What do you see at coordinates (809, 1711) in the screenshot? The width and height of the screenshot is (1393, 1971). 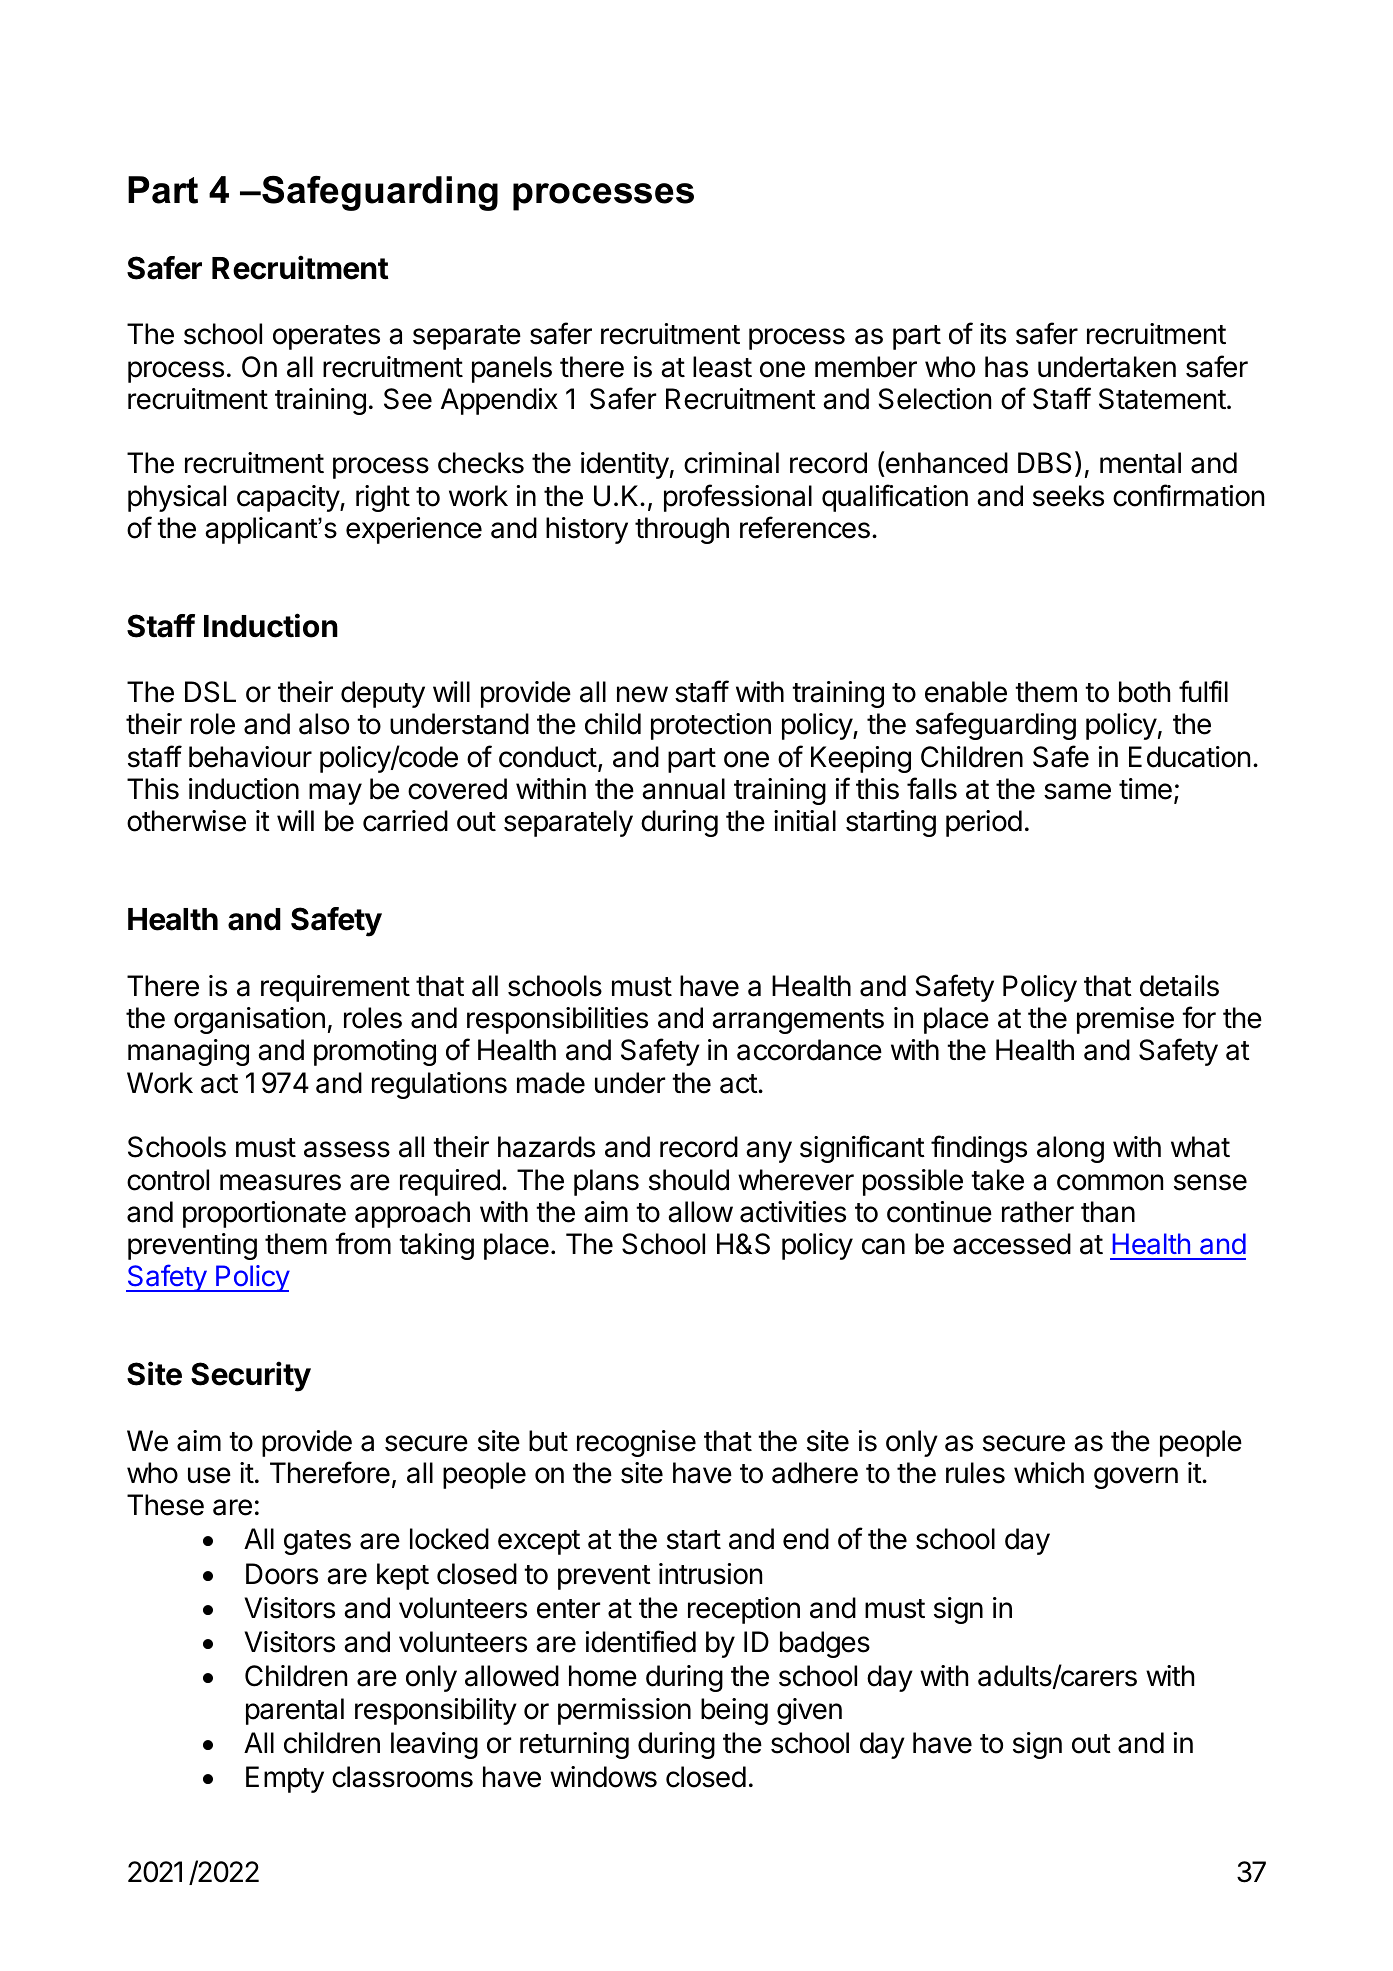 I see `given` at bounding box center [809, 1711].
